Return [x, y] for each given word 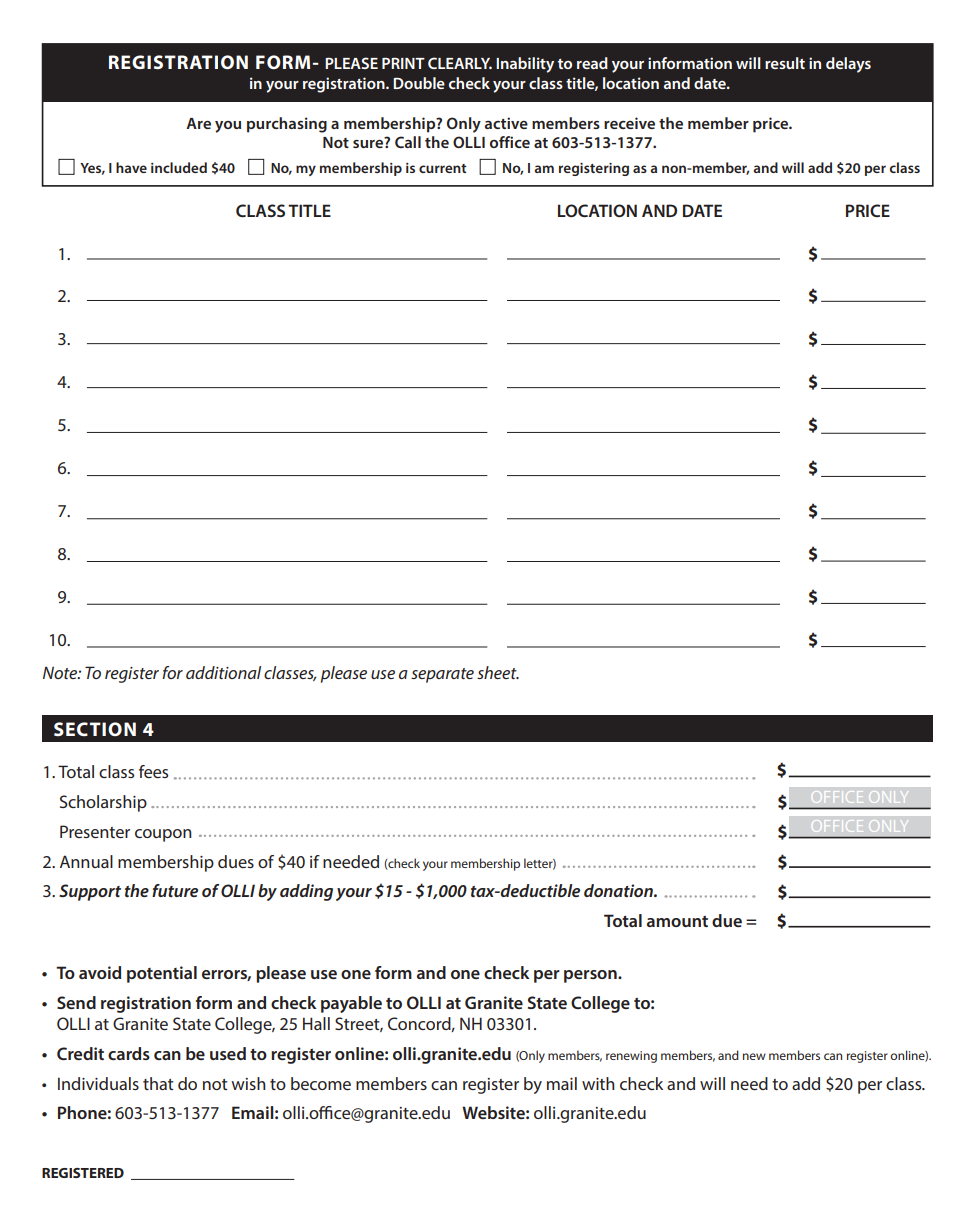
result [785, 63]
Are [198, 123]
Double [419, 83]
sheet [498, 672]
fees [153, 771]
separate [442, 675]
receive [629, 123]
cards [129, 1053]
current [443, 168]
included [179, 167]
